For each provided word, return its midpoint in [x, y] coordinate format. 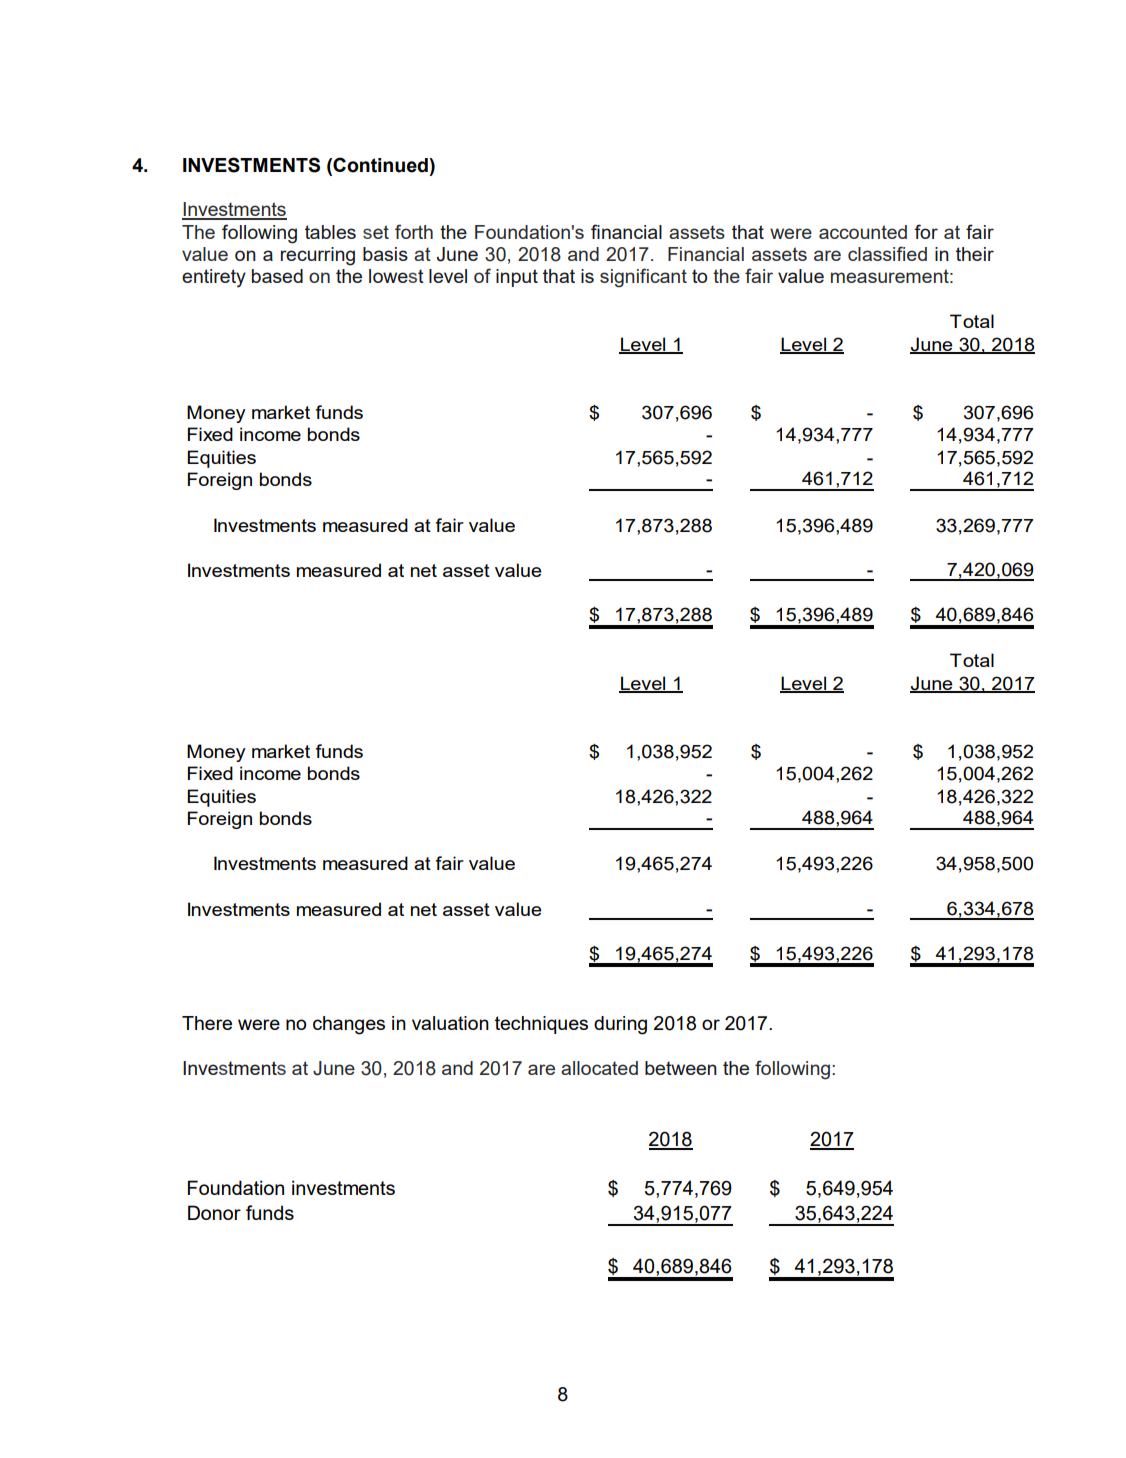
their [975, 254]
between [681, 1068]
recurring [318, 256]
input [517, 278]
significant [643, 278]
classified [887, 253]
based [277, 276]
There [207, 1023]
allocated [599, 1068]
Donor [214, 1212]
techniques [541, 1025]
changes [349, 1025]
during [620, 1025]
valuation [450, 1023]
